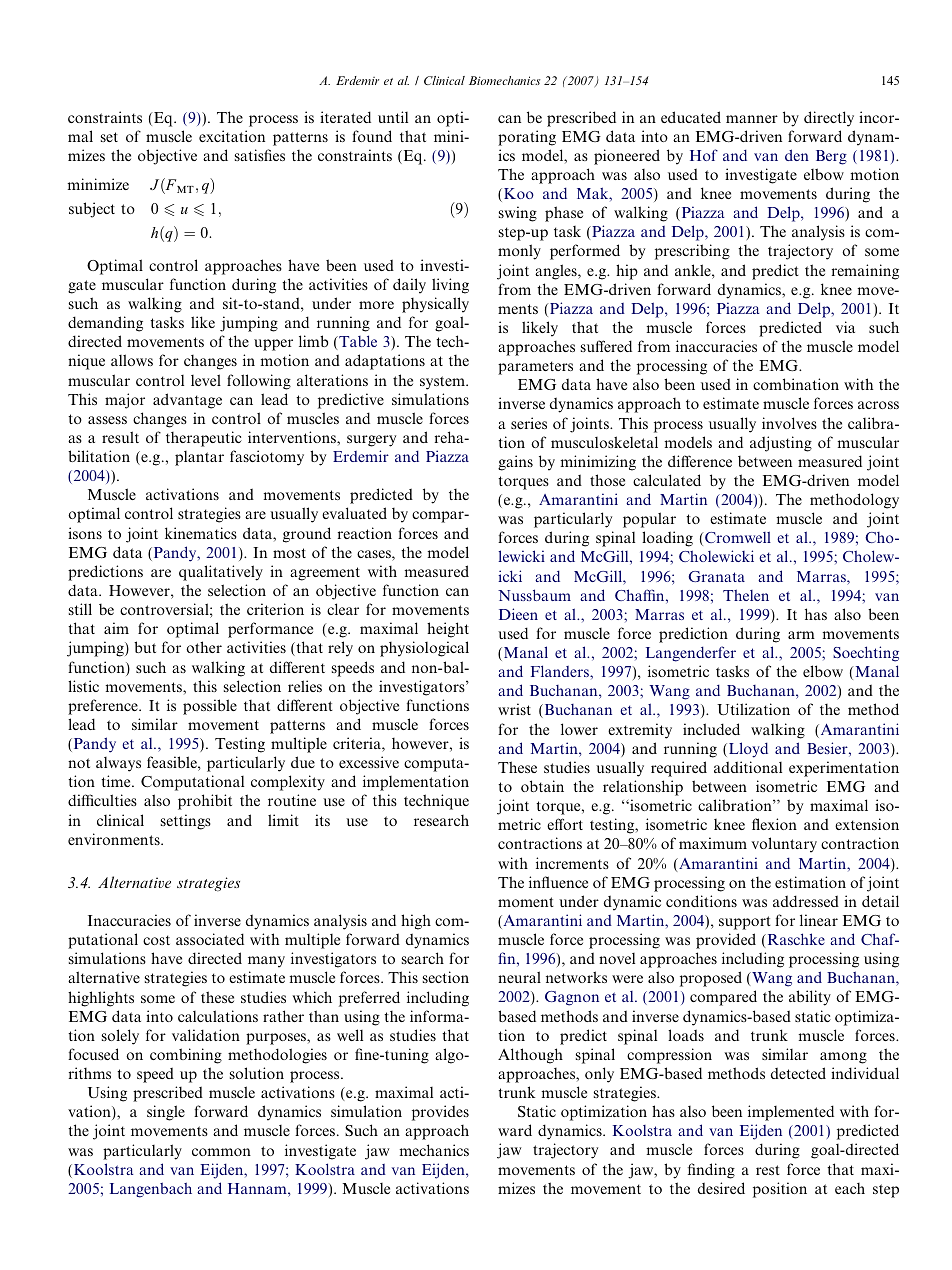 This screenshot has height=1270, width=952. What do you see at coordinates (204, 647) in the screenshot?
I see `other` at bounding box center [204, 647].
